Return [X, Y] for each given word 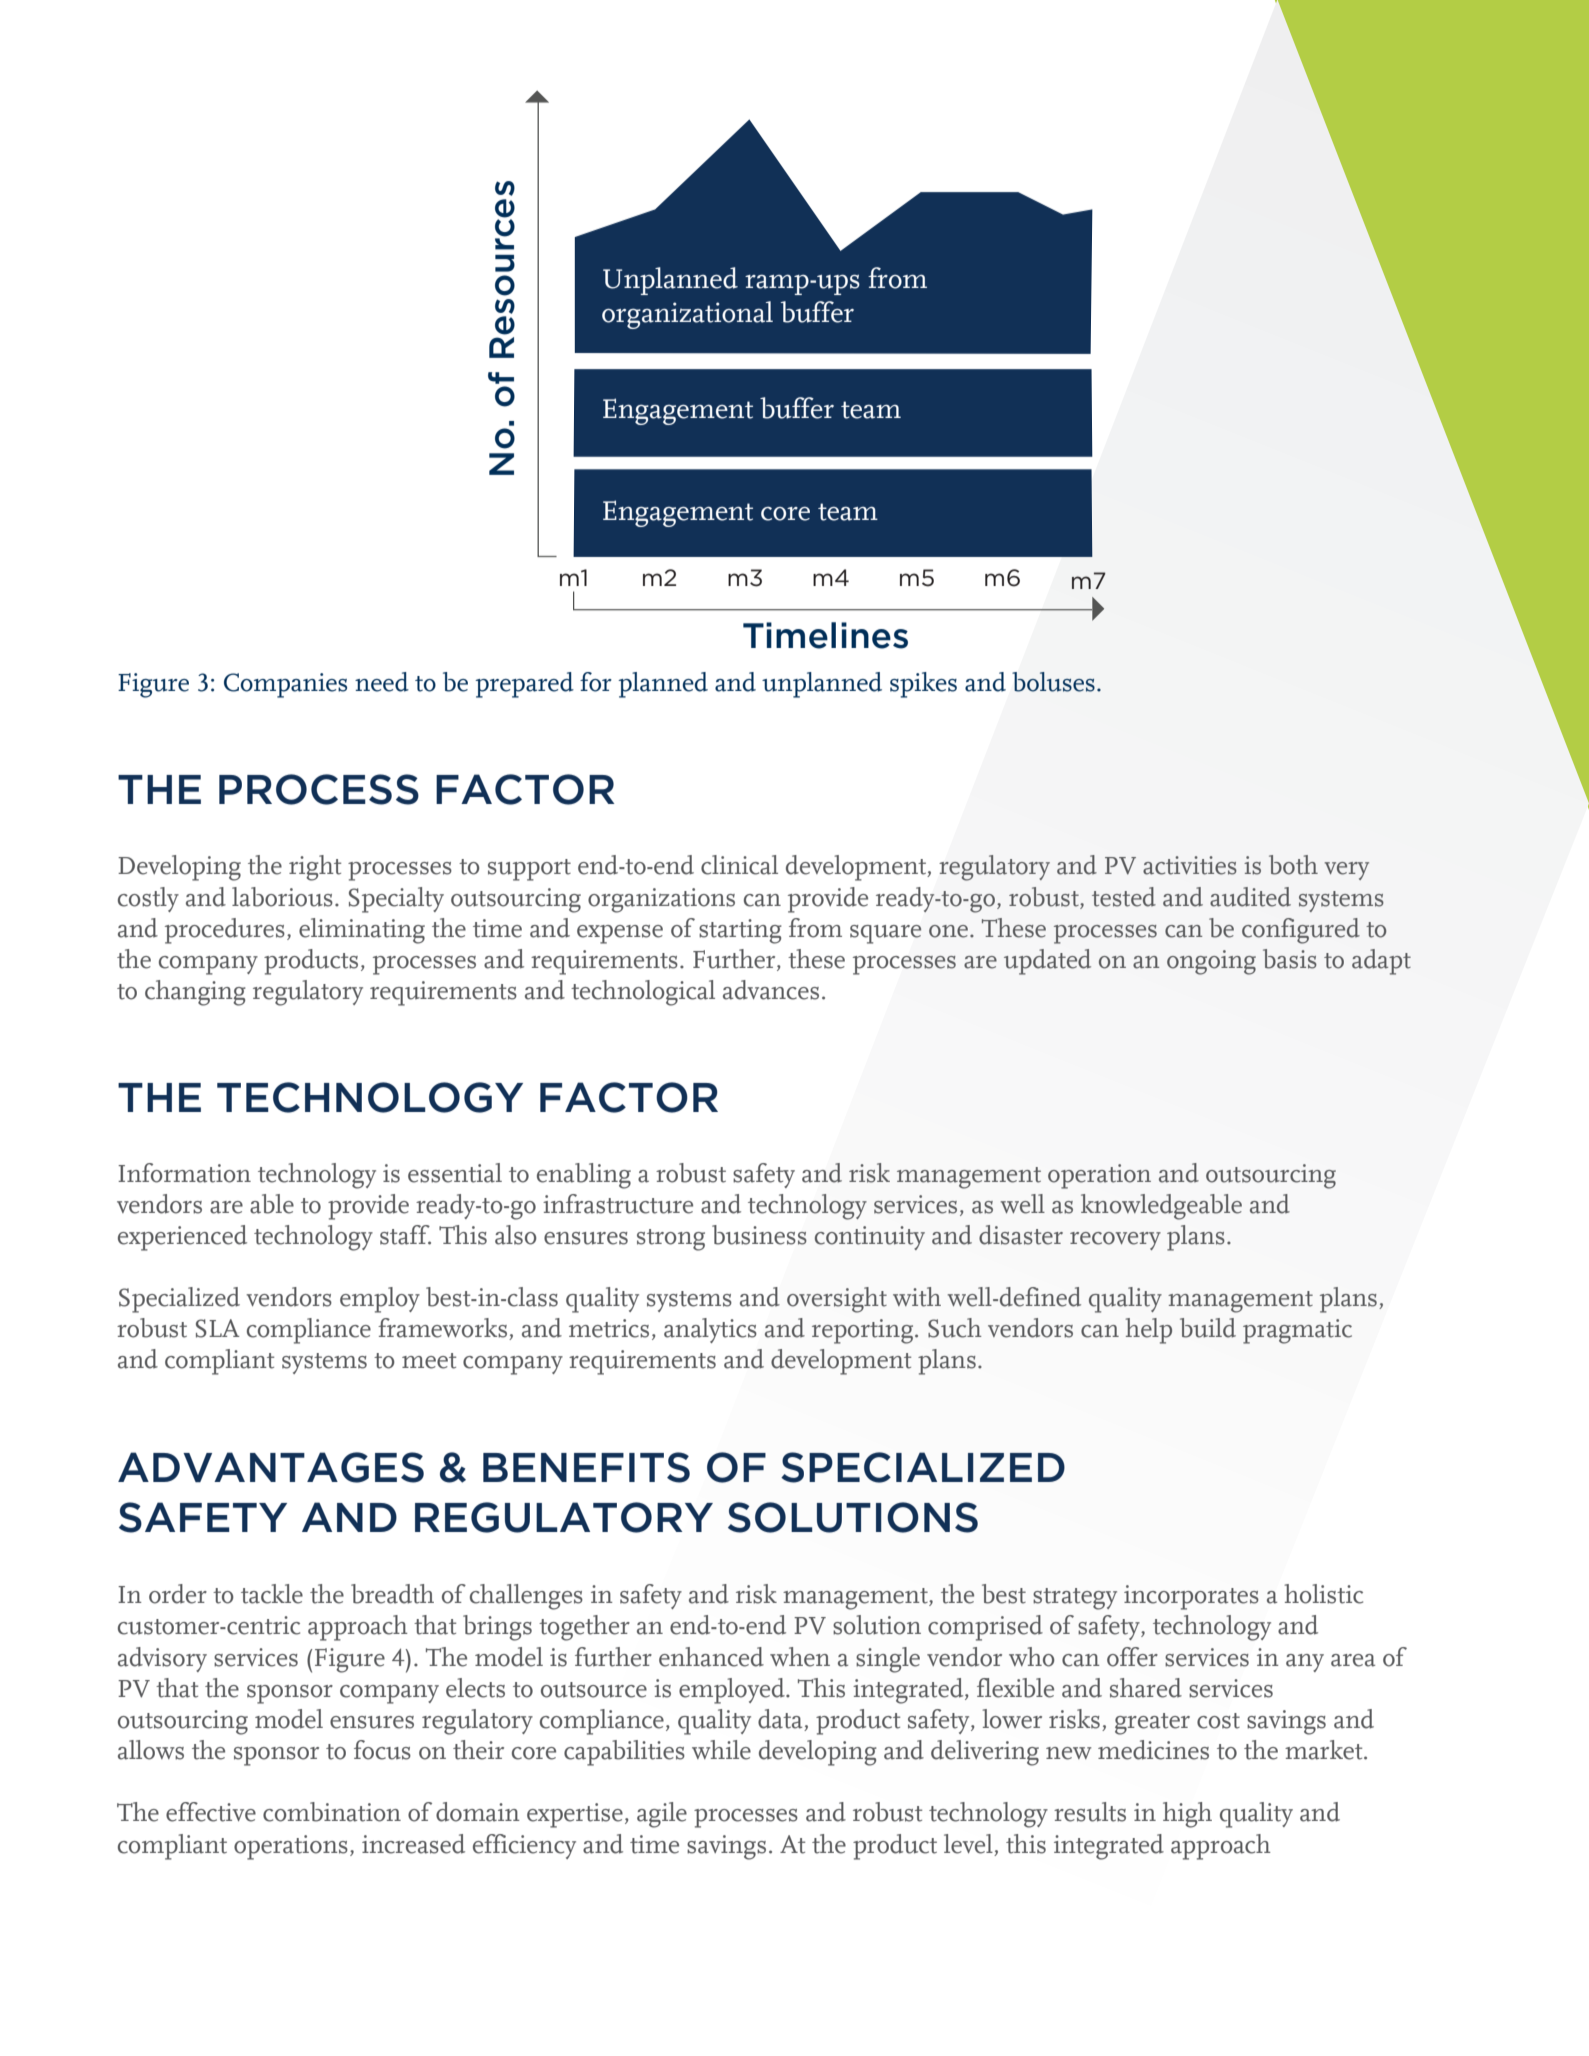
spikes [923, 685]
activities [1190, 865]
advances [771, 990]
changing [195, 993]
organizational [687, 315]
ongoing [1211, 962]
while [721, 1750]
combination [332, 1812]
